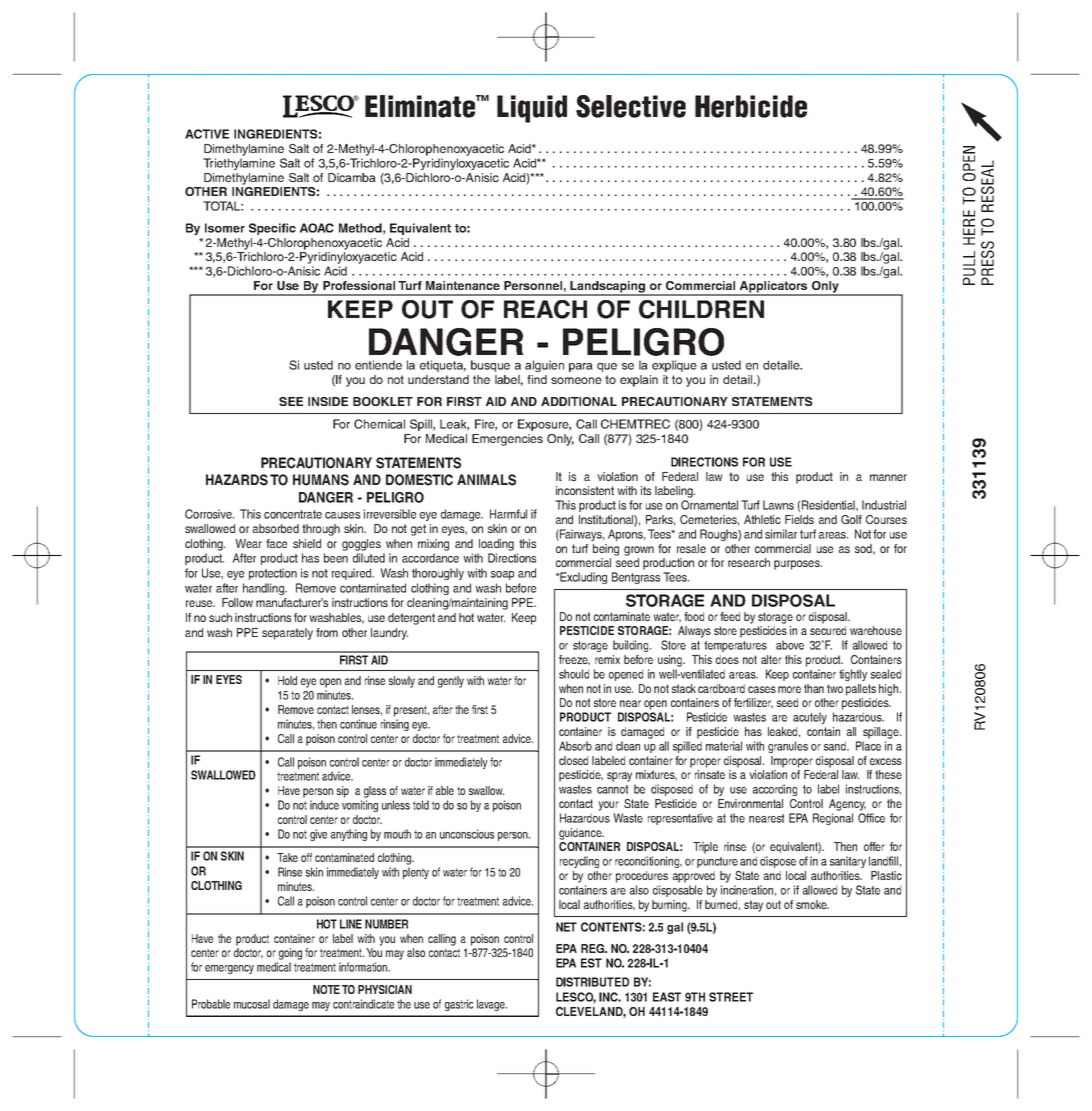  Describe the element at coordinates (532, 109) in the page. I see `Liquid` at that location.
